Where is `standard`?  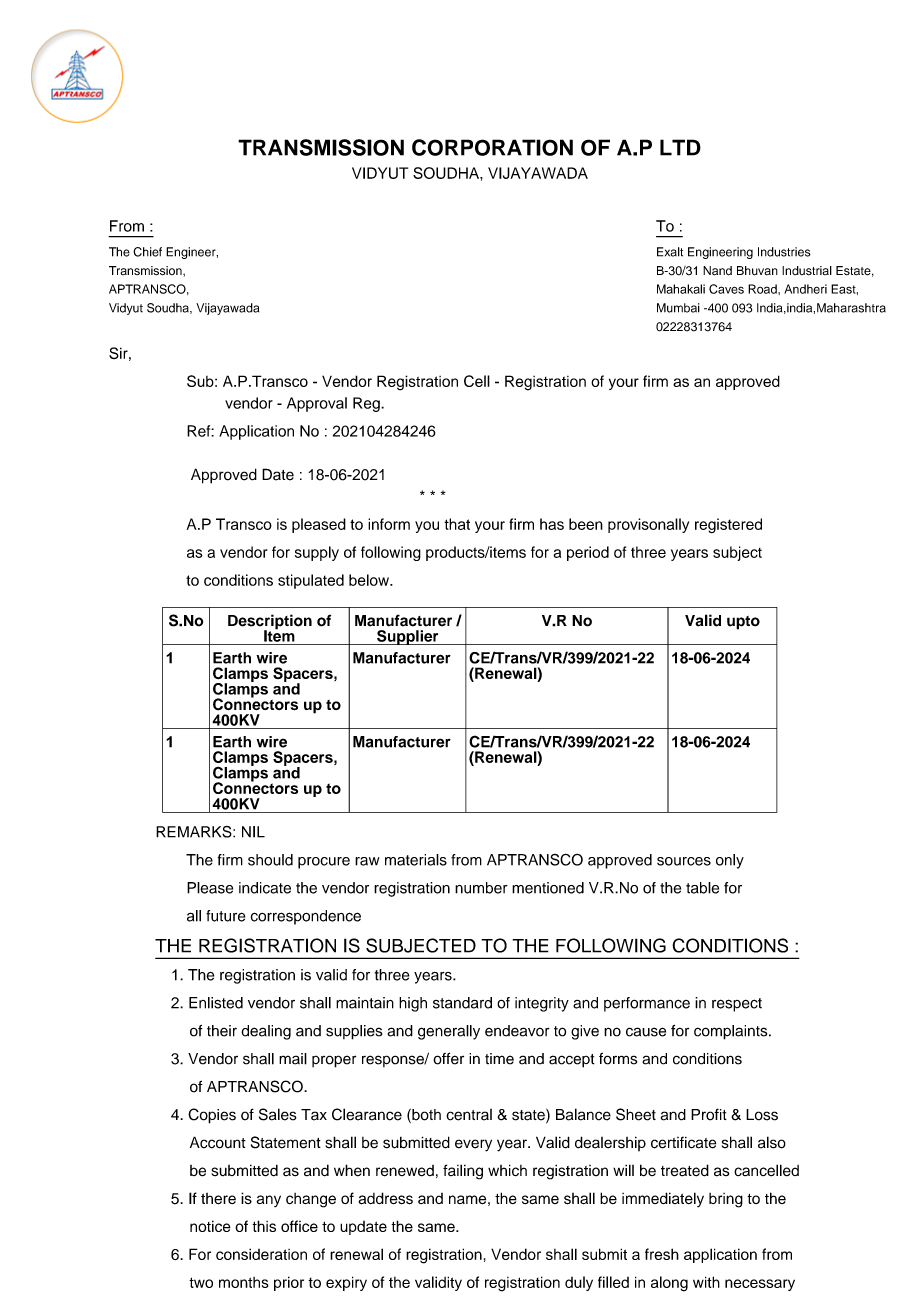 standard is located at coordinates (462, 1003).
